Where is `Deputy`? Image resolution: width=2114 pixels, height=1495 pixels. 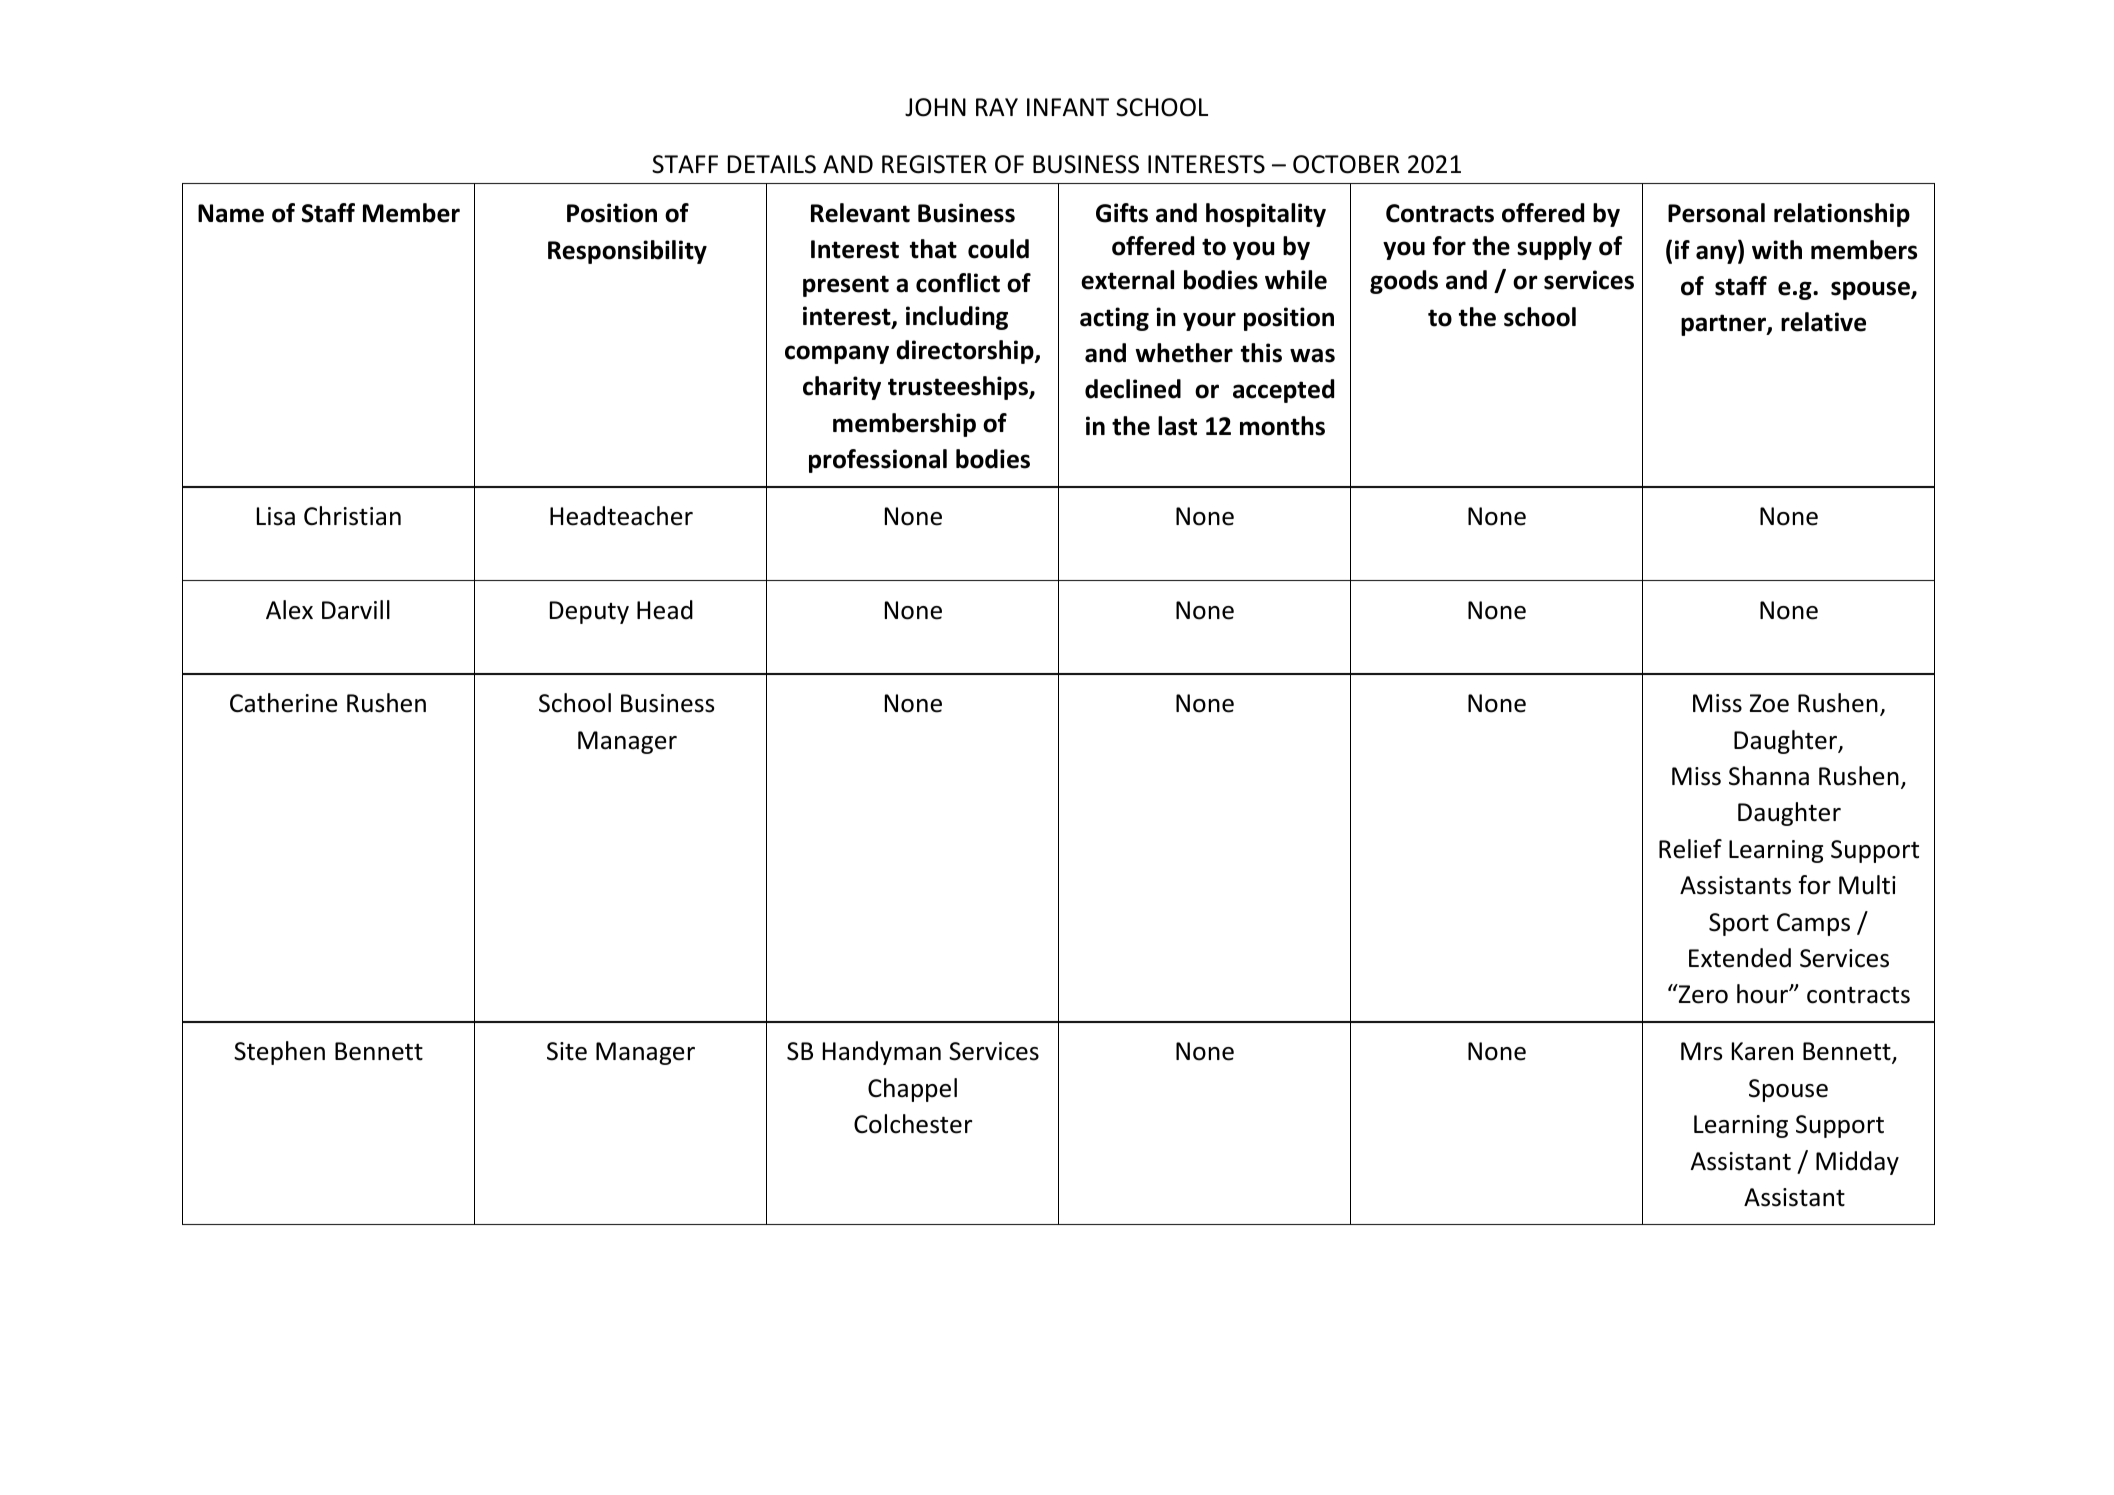
Deputy is located at coordinates (589, 612).
